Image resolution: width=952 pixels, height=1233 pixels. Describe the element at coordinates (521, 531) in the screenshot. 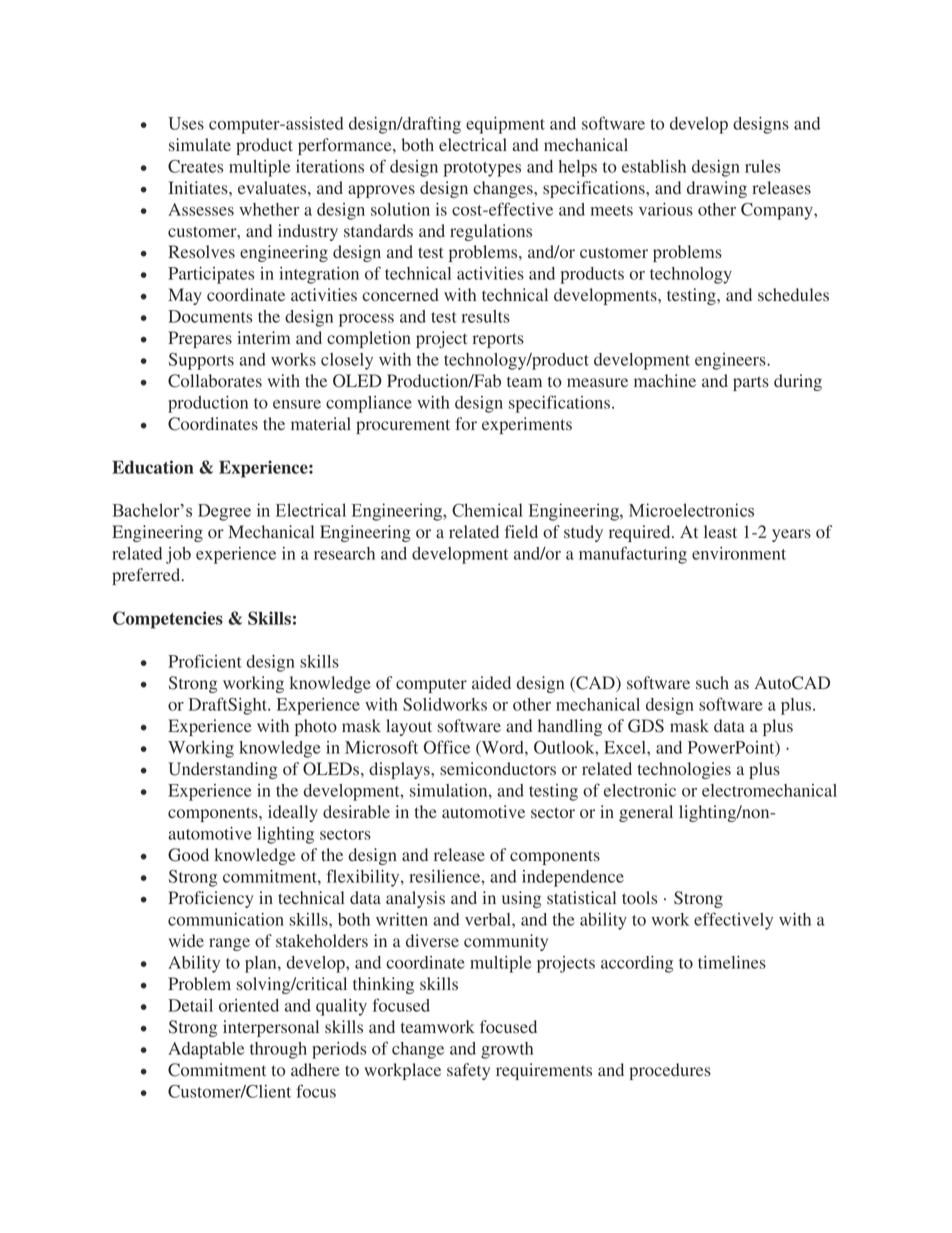

I see `field` at that location.
